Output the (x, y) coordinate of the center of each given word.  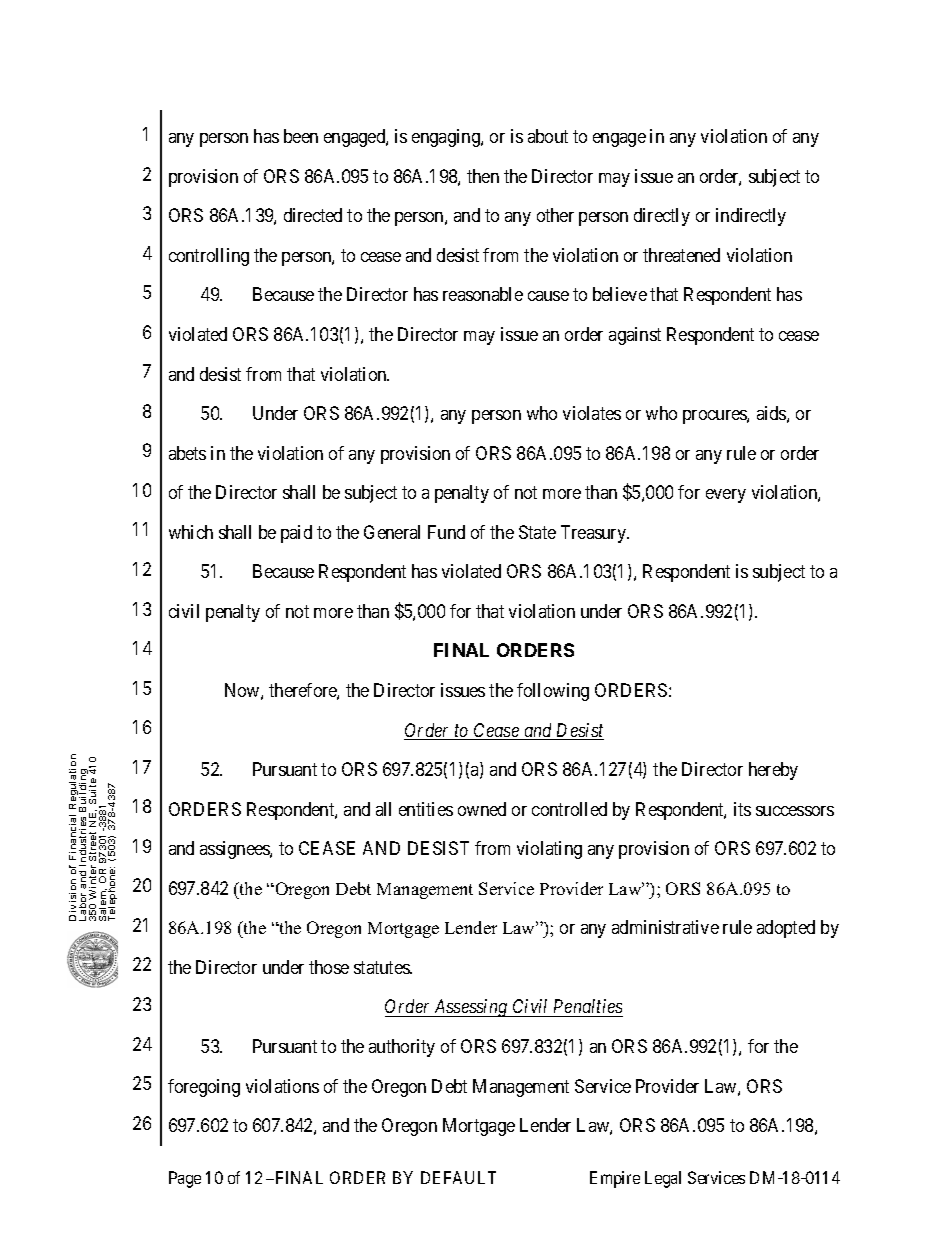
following (553, 692)
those (329, 967)
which (191, 532)
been (301, 136)
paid (296, 534)
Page (185, 1179)
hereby (773, 771)
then (483, 176)
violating (549, 850)
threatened (681, 255)
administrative (665, 927)
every (726, 496)
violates (592, 413)
